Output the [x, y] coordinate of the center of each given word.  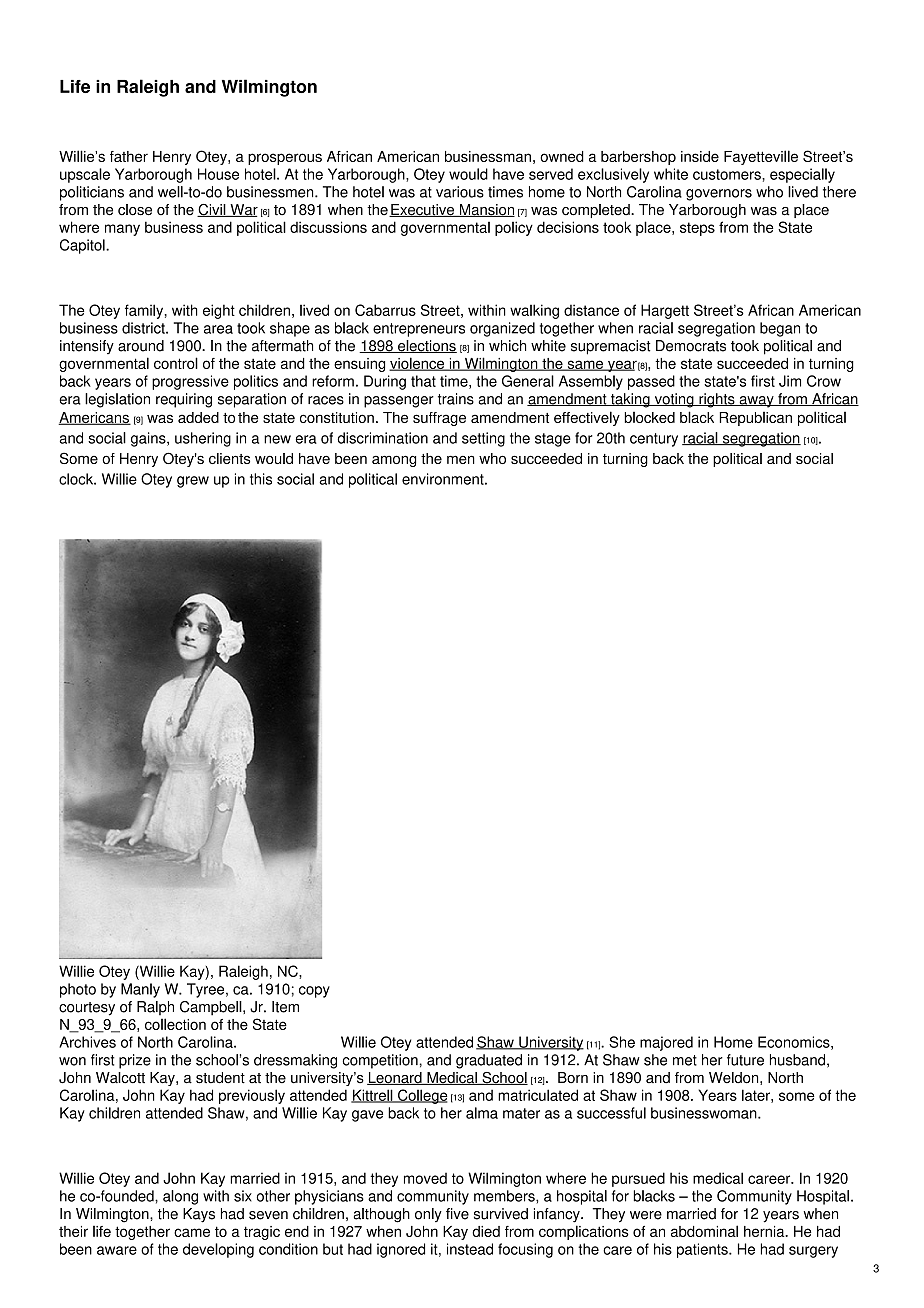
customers [728, 174]
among [394, 461]
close [135, 210]
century [654, 440]
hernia [765, 1231]
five [457, 1214]
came [192, 1232]
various [460, 192]
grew [193, 482]
